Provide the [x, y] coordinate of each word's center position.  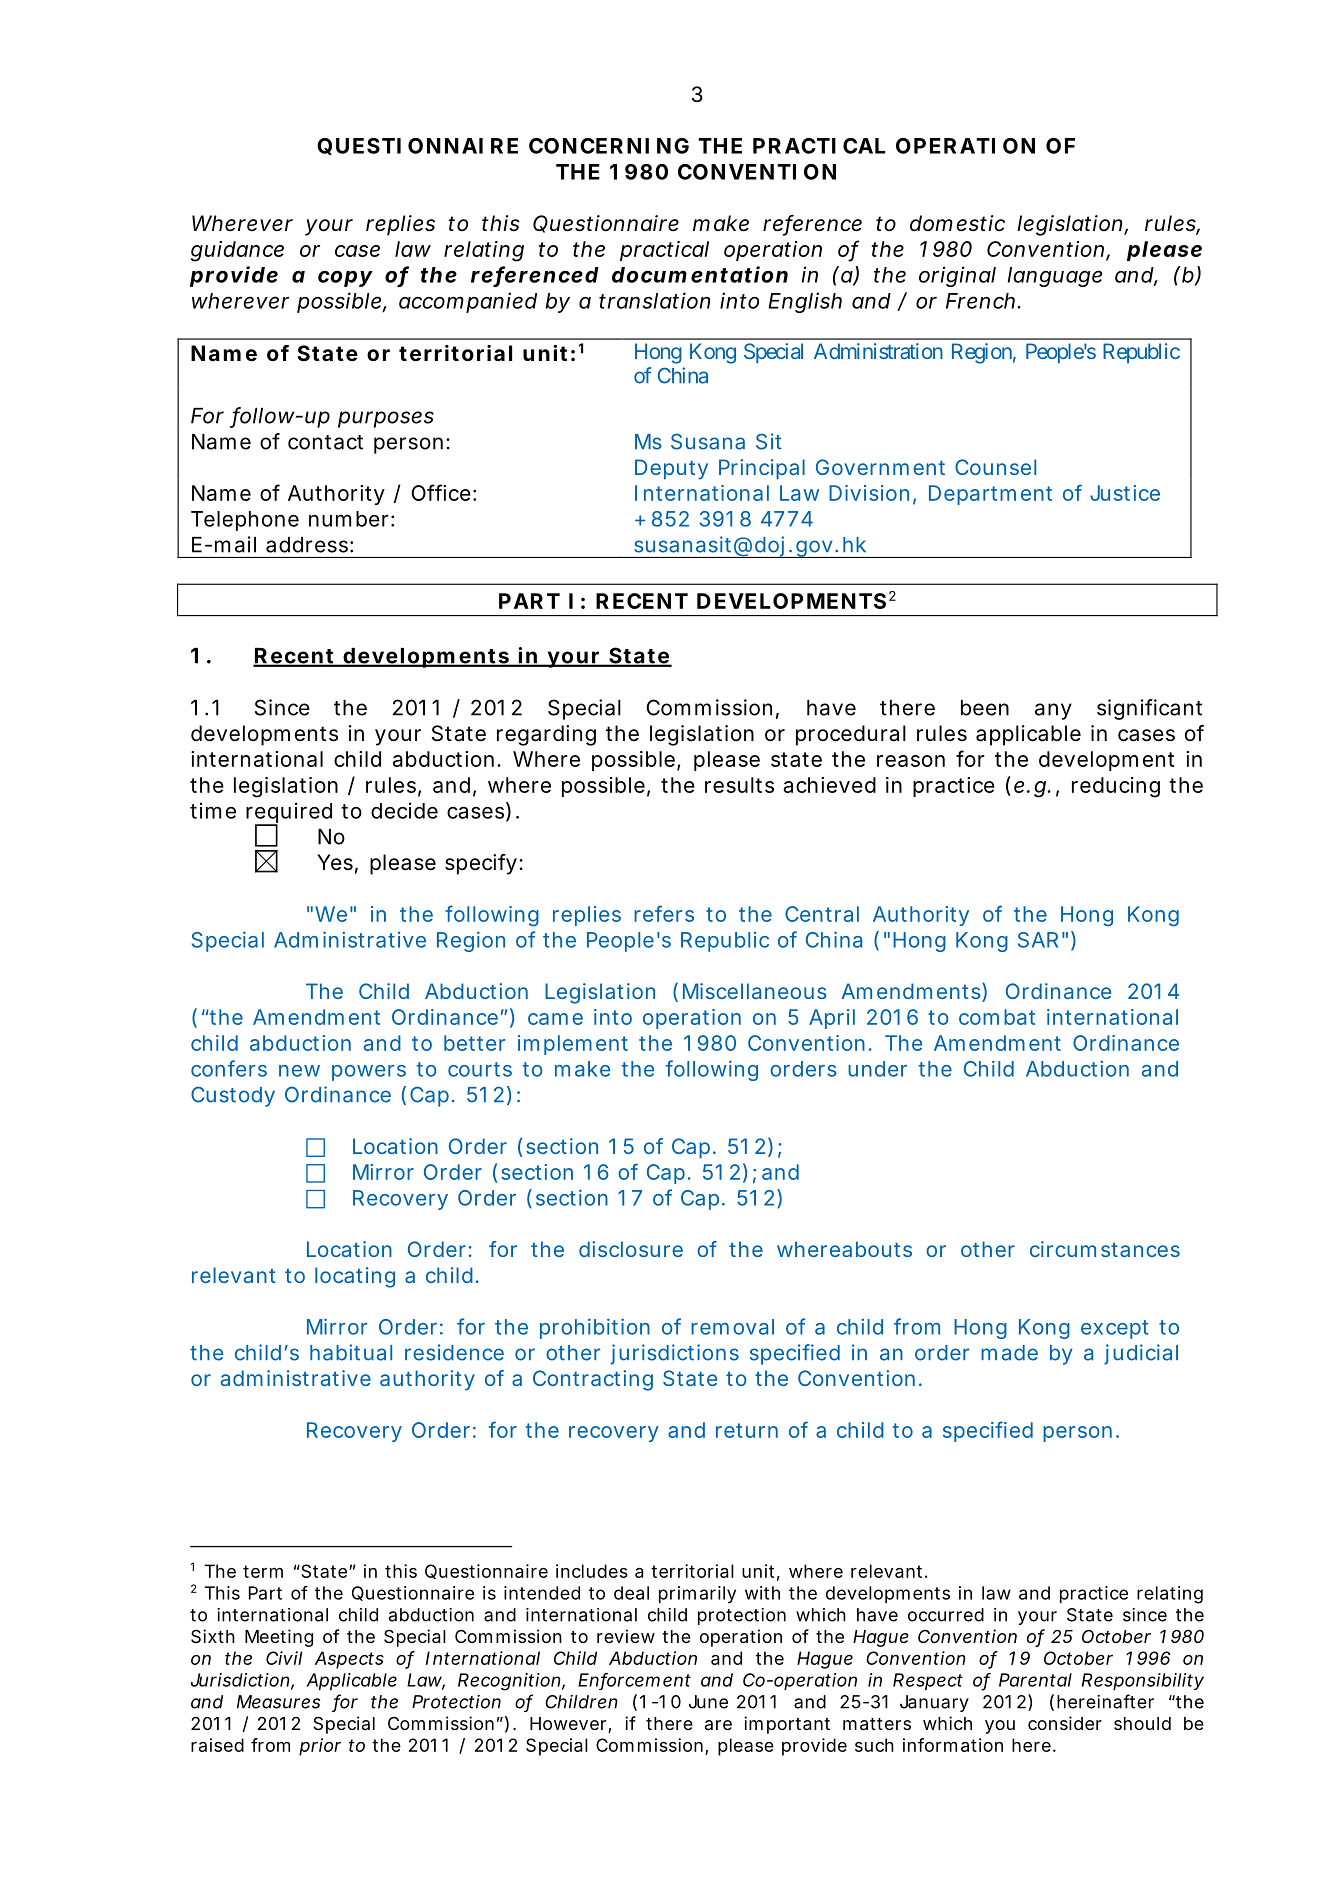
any [1053, 711]
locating [355, 1277]
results [739, 785]
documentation [700, 274]
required [289, 814]
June [708, 1702]
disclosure [631, 1249]
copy [345, 279]
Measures [278, 1702]
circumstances [1105, 1249]
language [1055, 277]
